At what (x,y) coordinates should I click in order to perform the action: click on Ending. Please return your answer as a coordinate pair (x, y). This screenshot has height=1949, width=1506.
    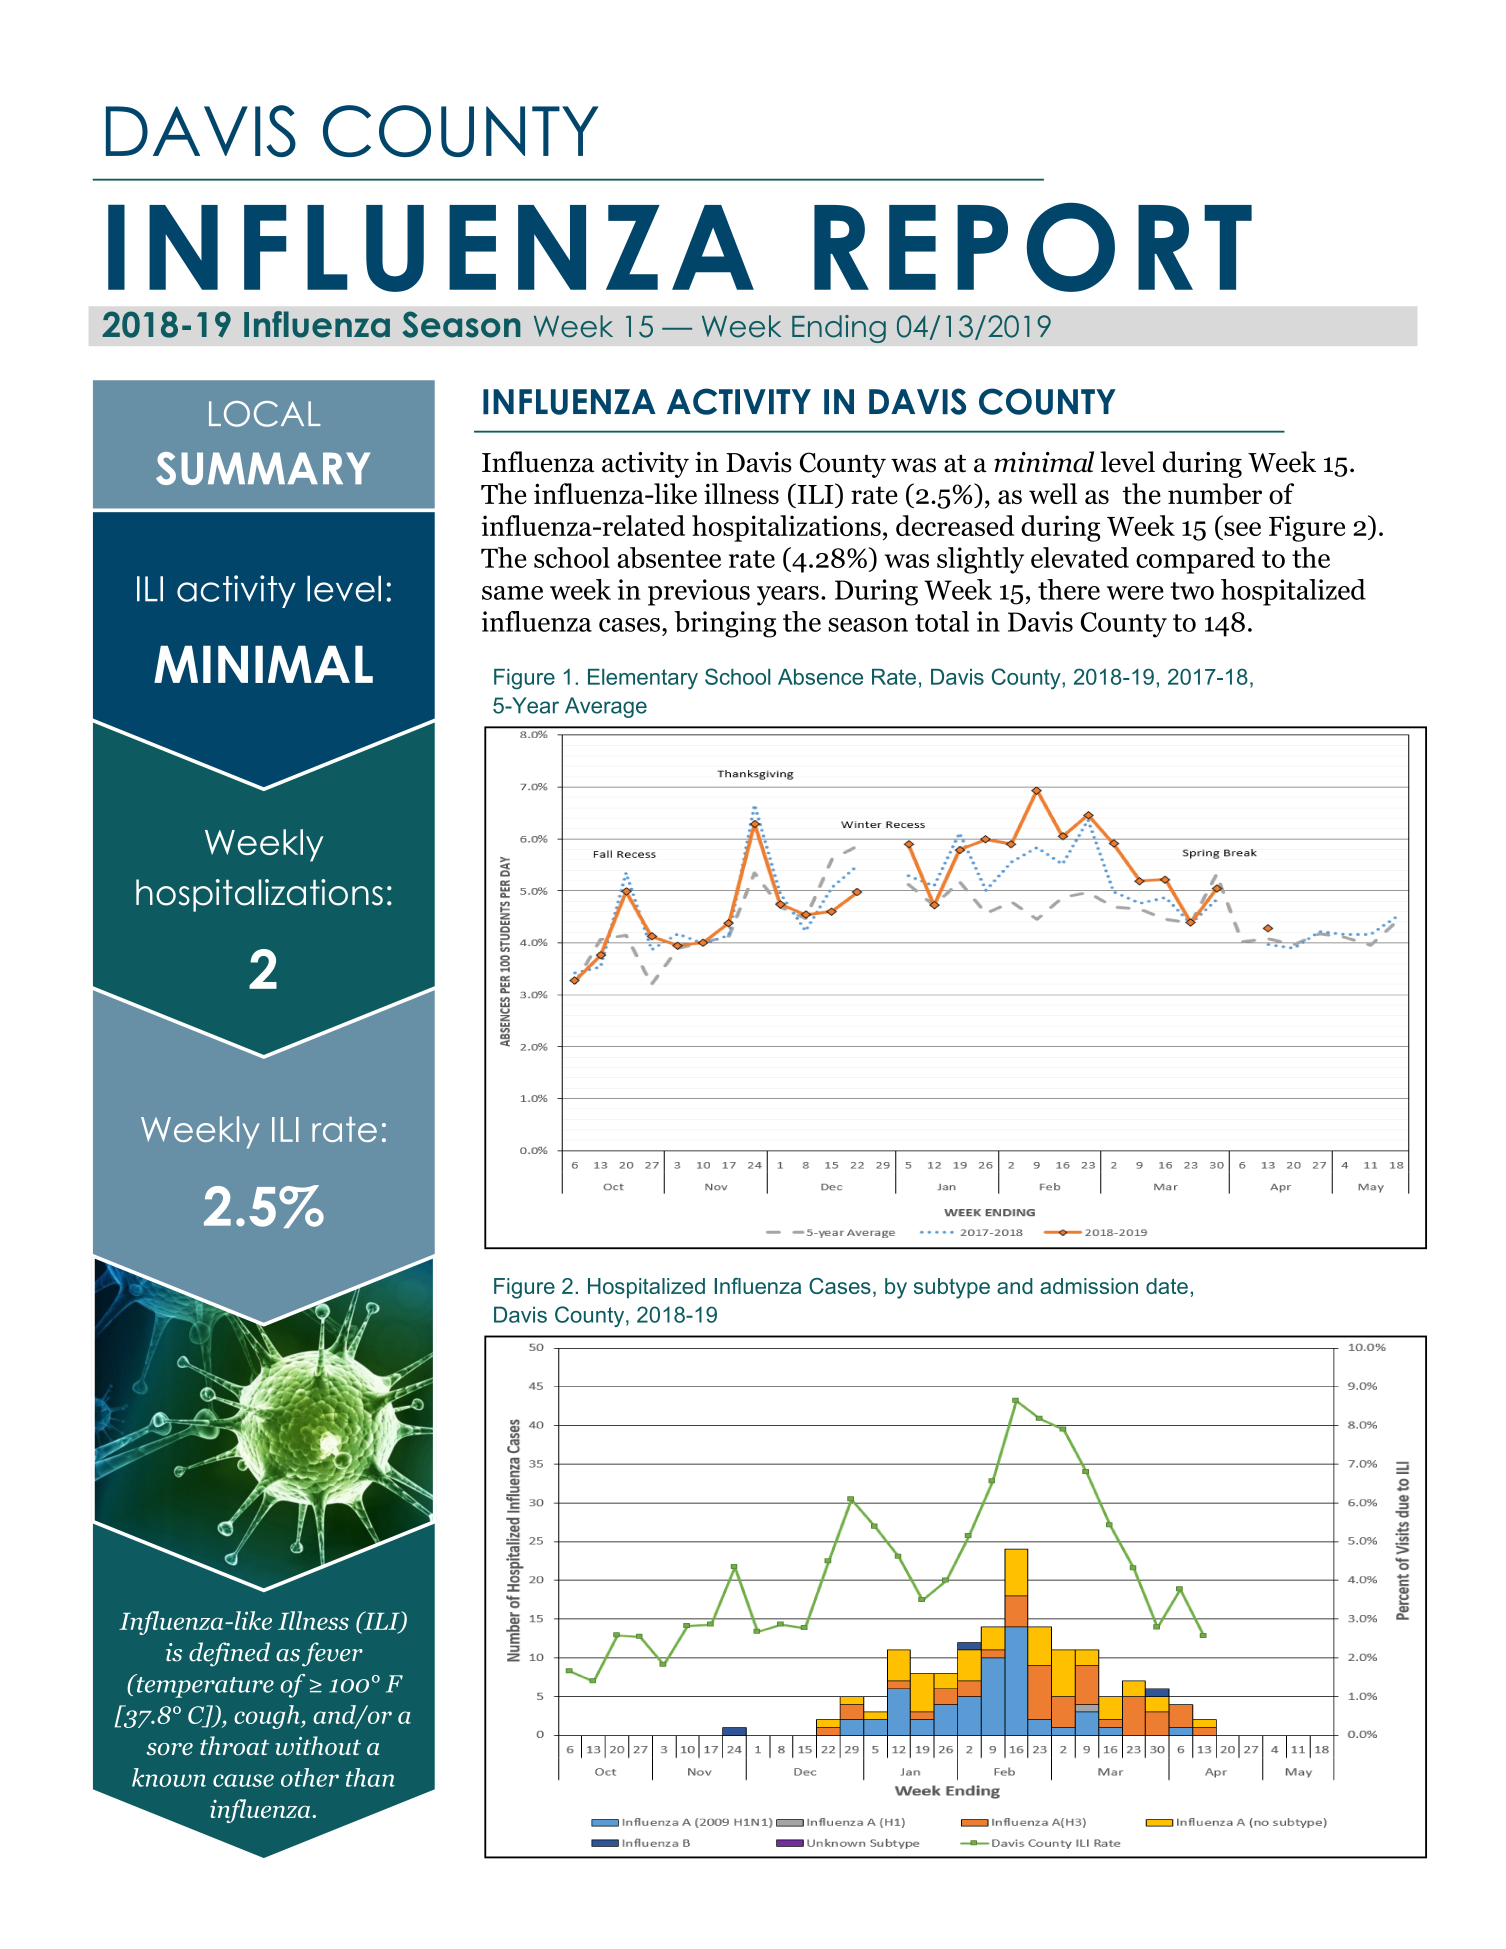
    Looking at the image, I should click on (839, 329).
